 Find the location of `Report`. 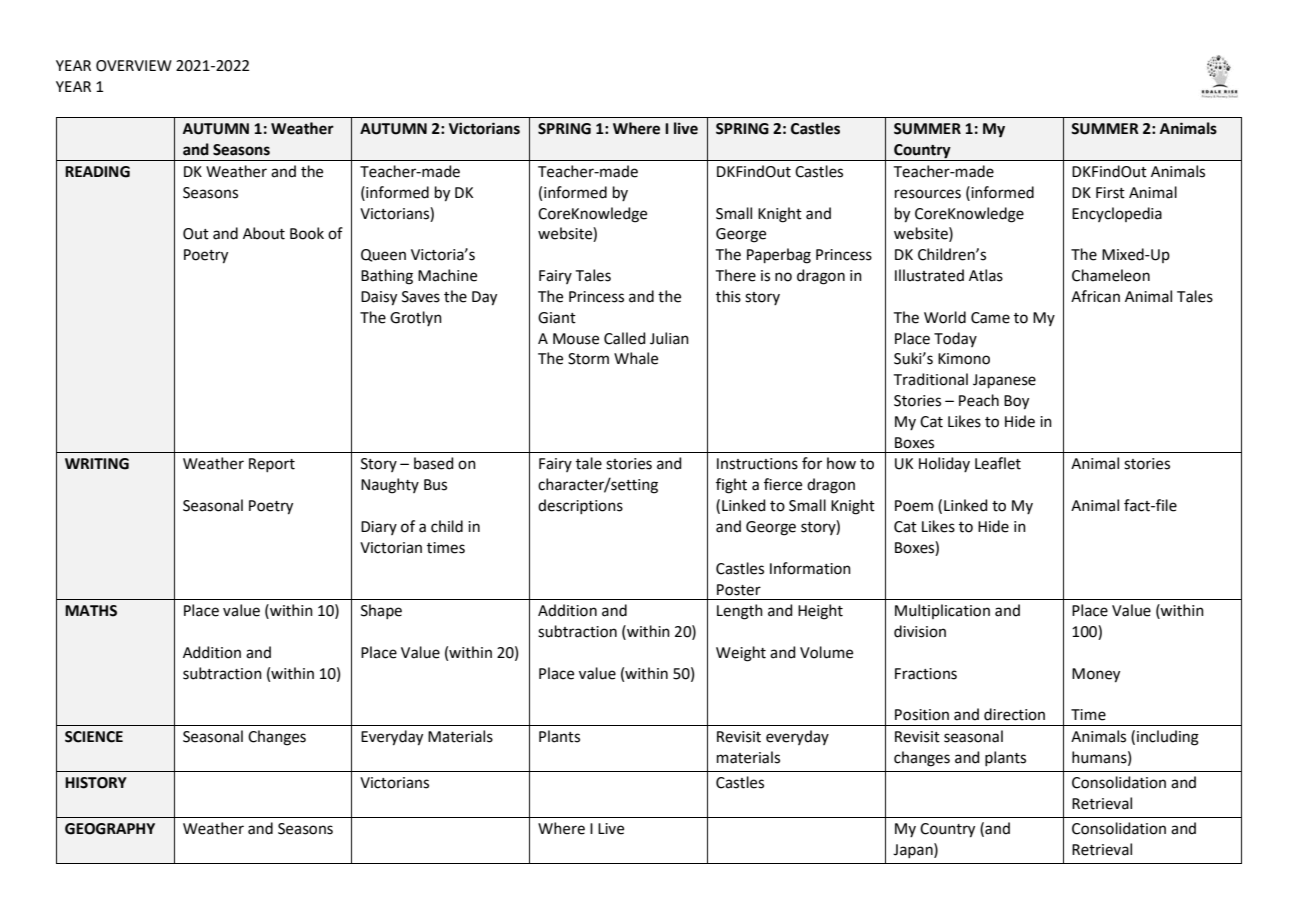

Report is located at coordinates (272, 465).
